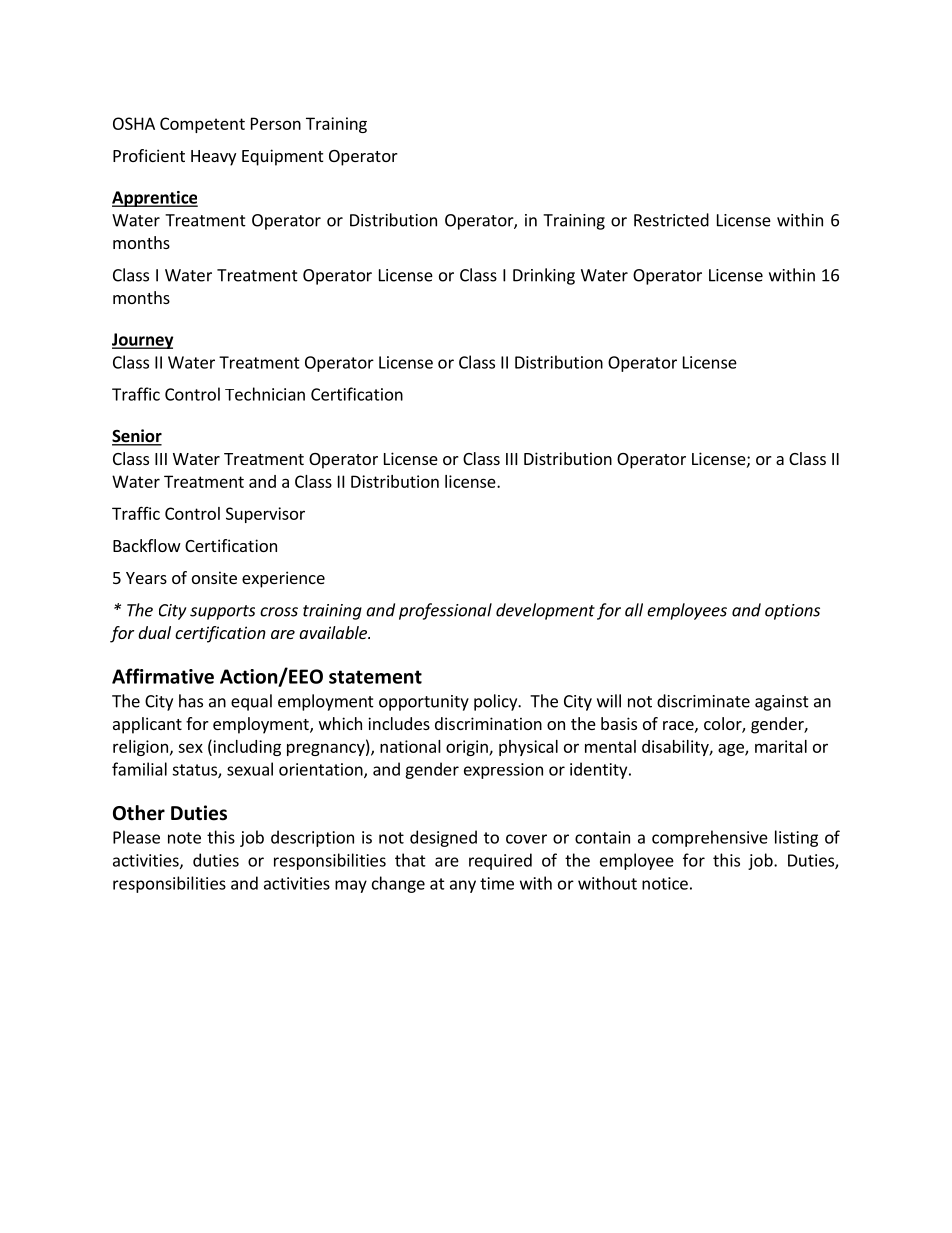  Describe the element at coordinates (184, 838) in the screenshot. I see `note` at that location.
